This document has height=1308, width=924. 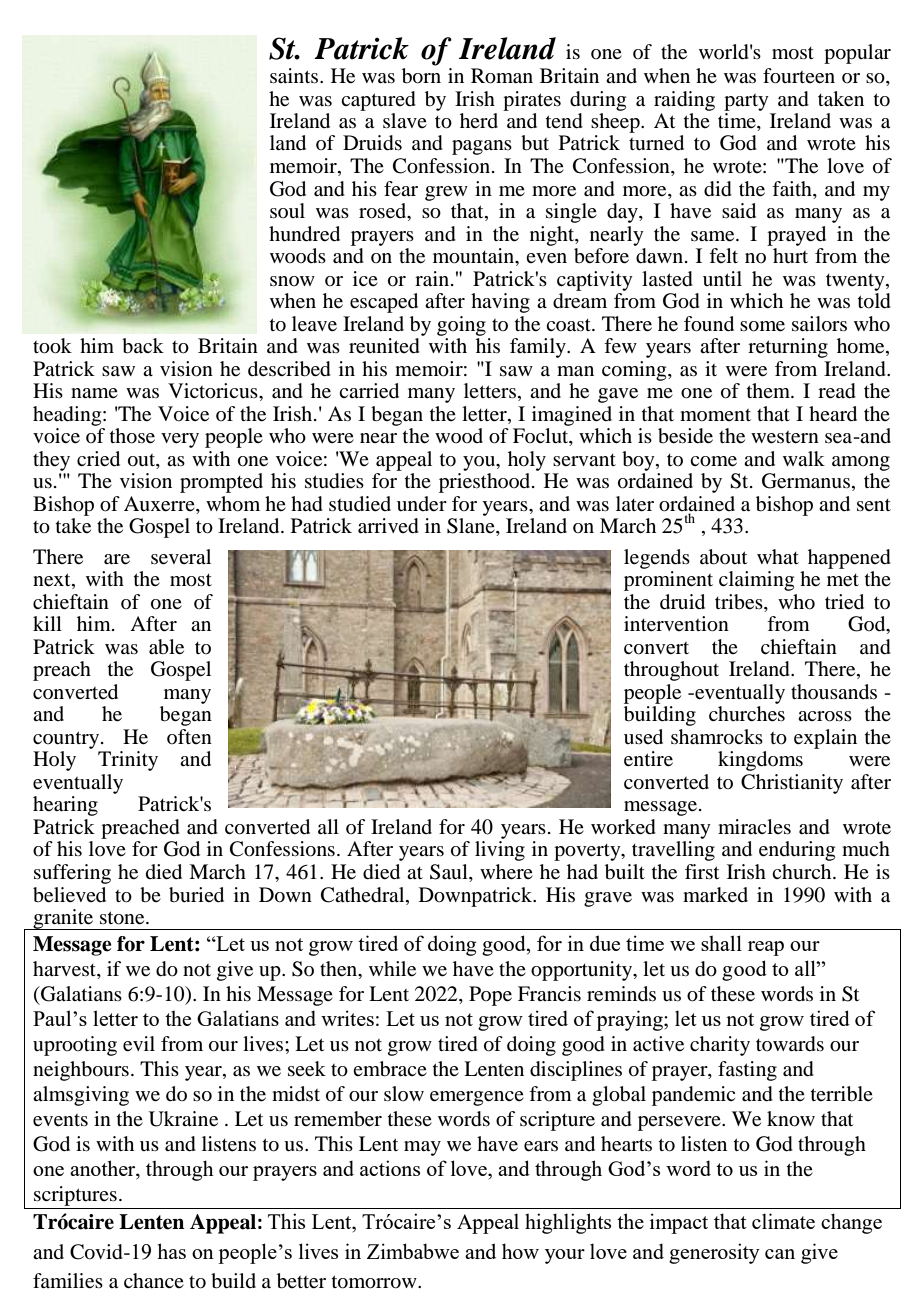 I want to click on has, so click(x=171, y=1251).
